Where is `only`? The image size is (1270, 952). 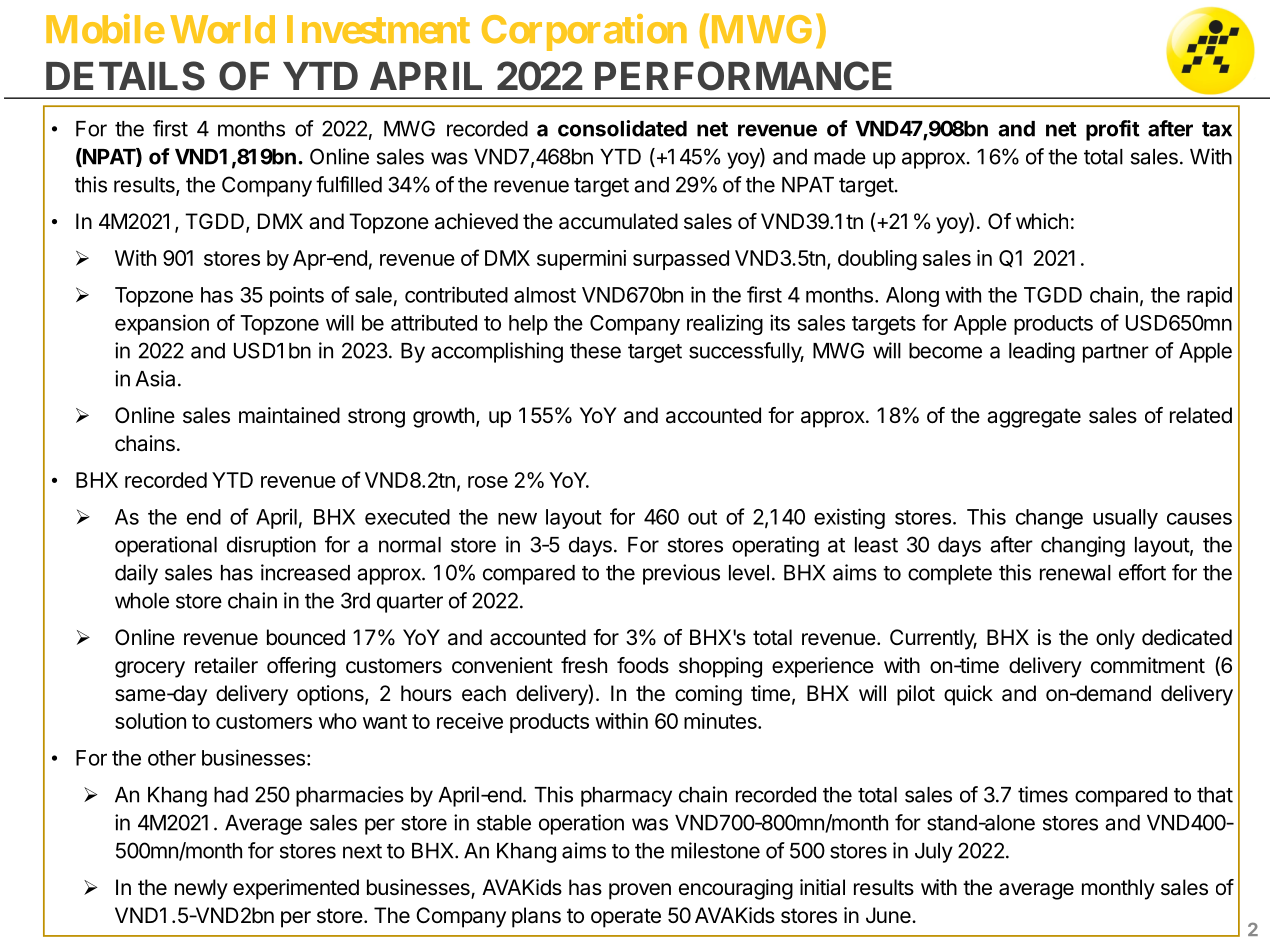 only is located at coordinates (1115, 639).
